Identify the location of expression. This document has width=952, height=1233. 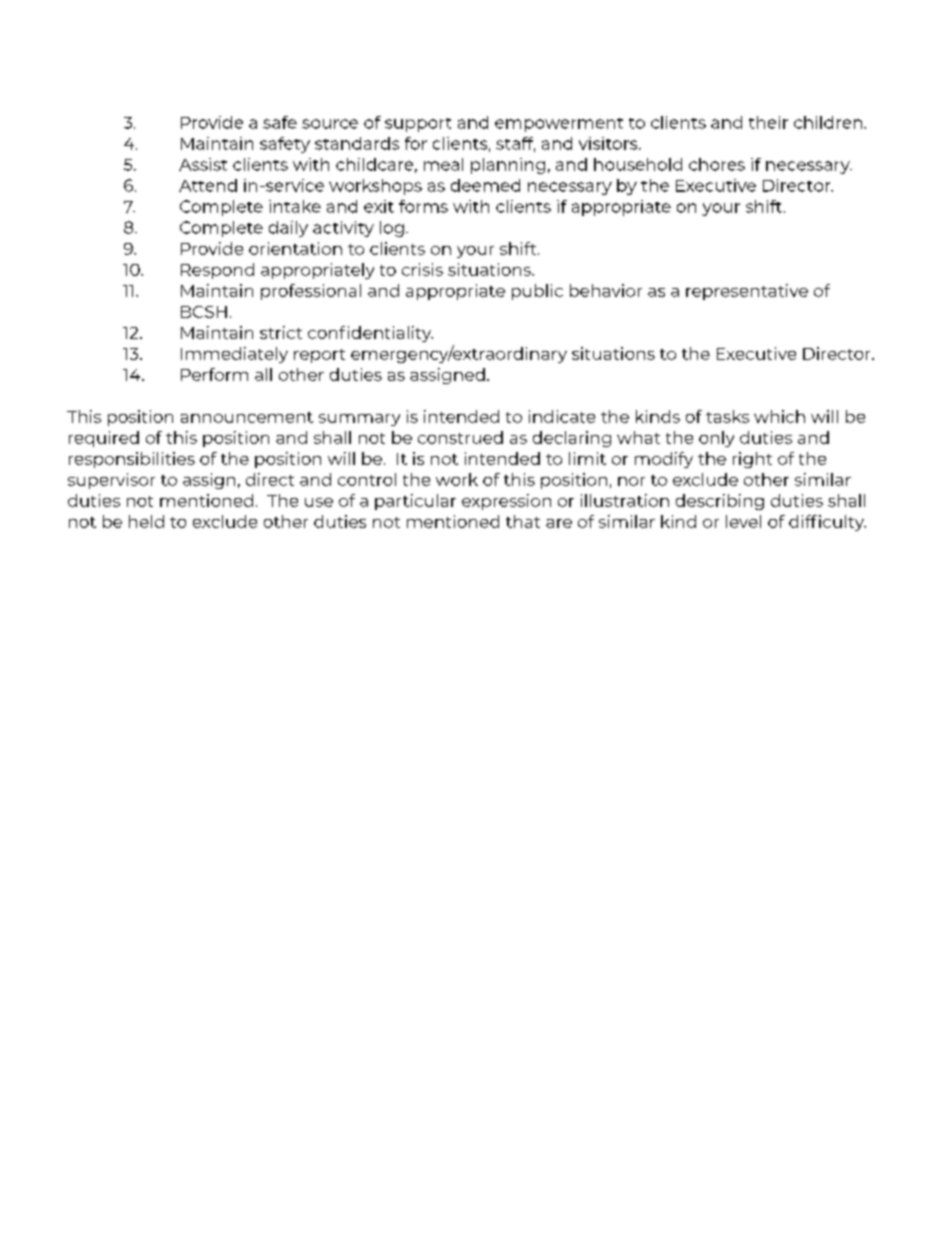
(506, 502).
